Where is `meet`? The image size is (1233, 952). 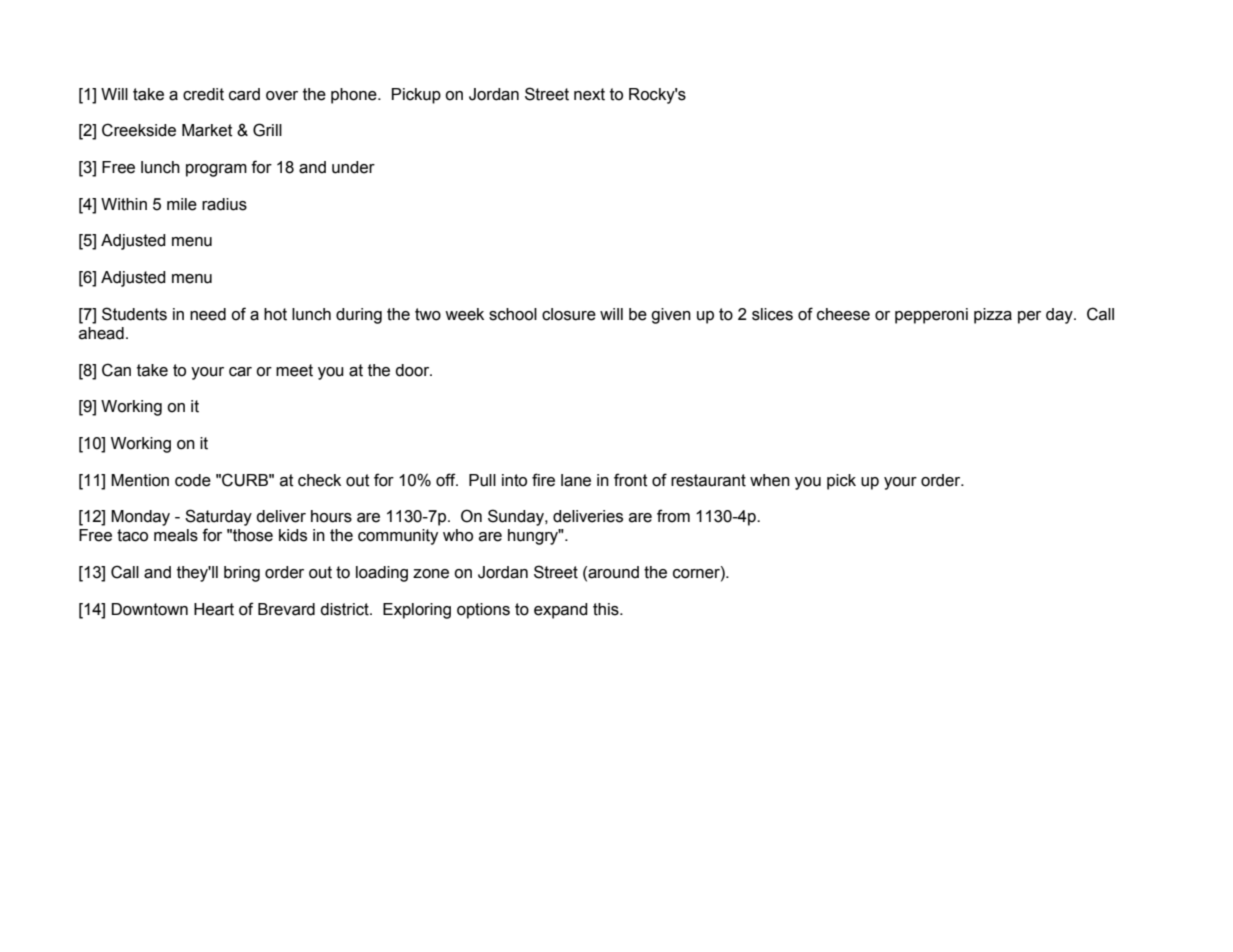
meet is located at coordinates (294, 370).
